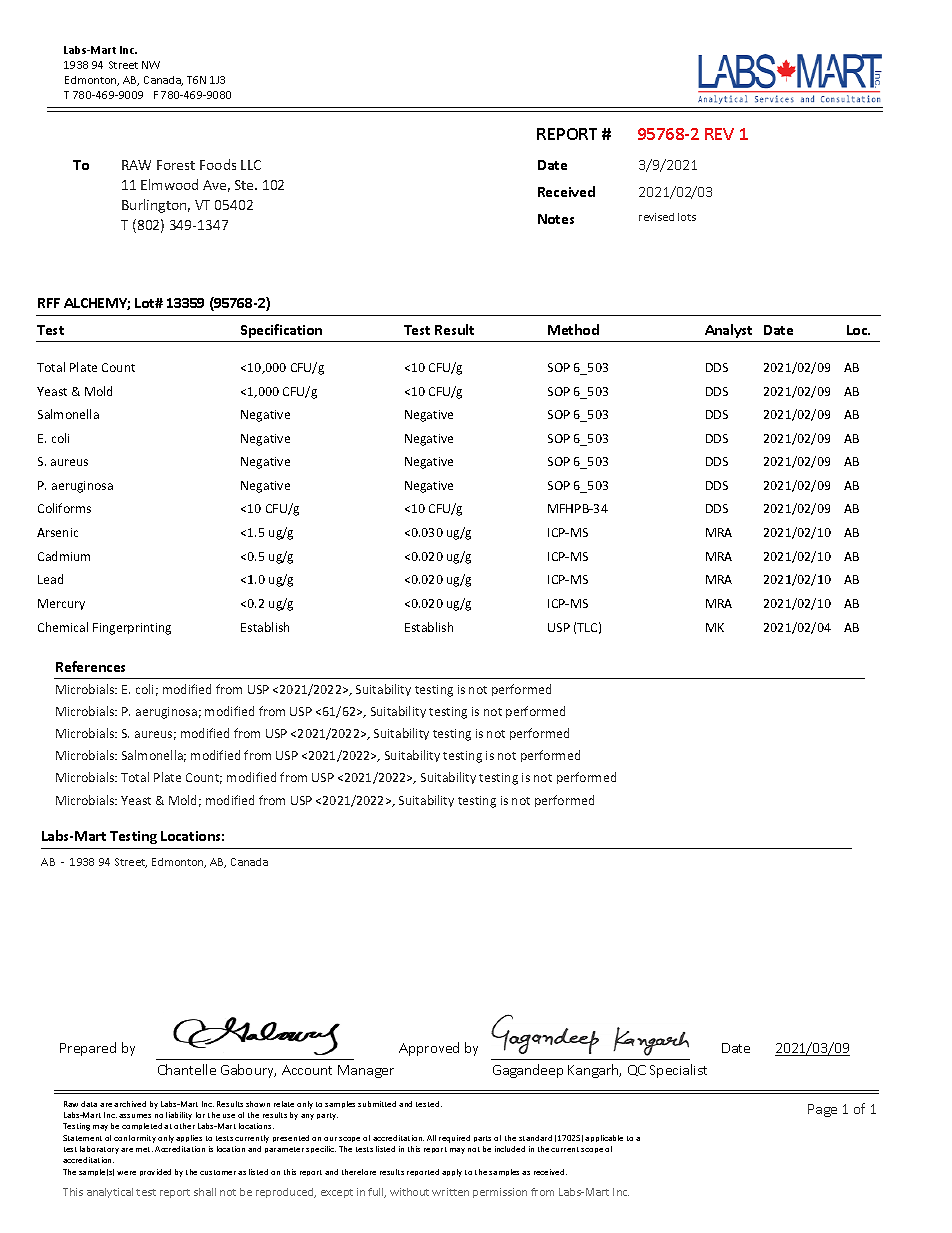 The height and width of the page is (1233, 952). I want to click on Fingerprinting, so click(132, 629).
